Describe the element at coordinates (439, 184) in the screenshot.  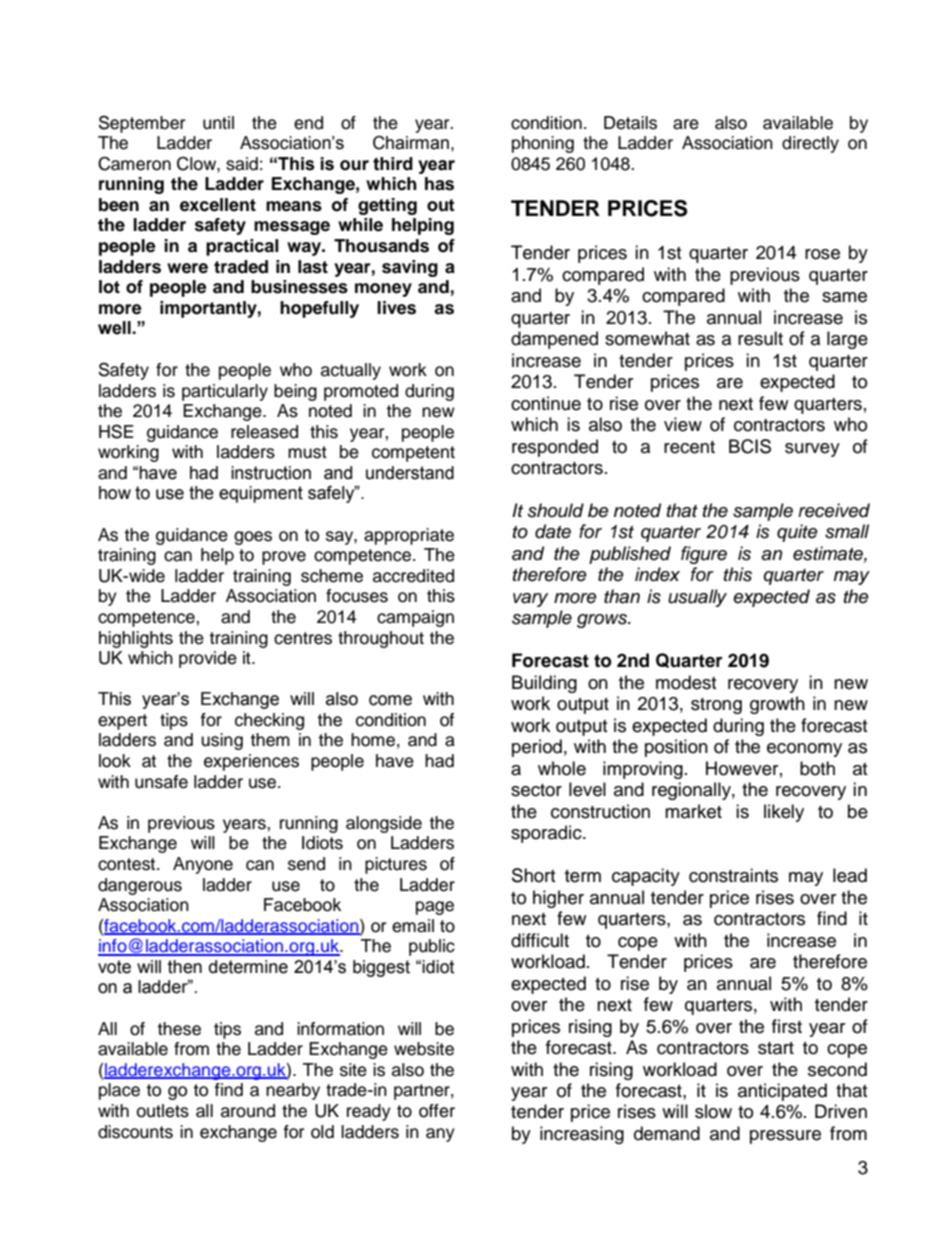
I see `has` at that location.
